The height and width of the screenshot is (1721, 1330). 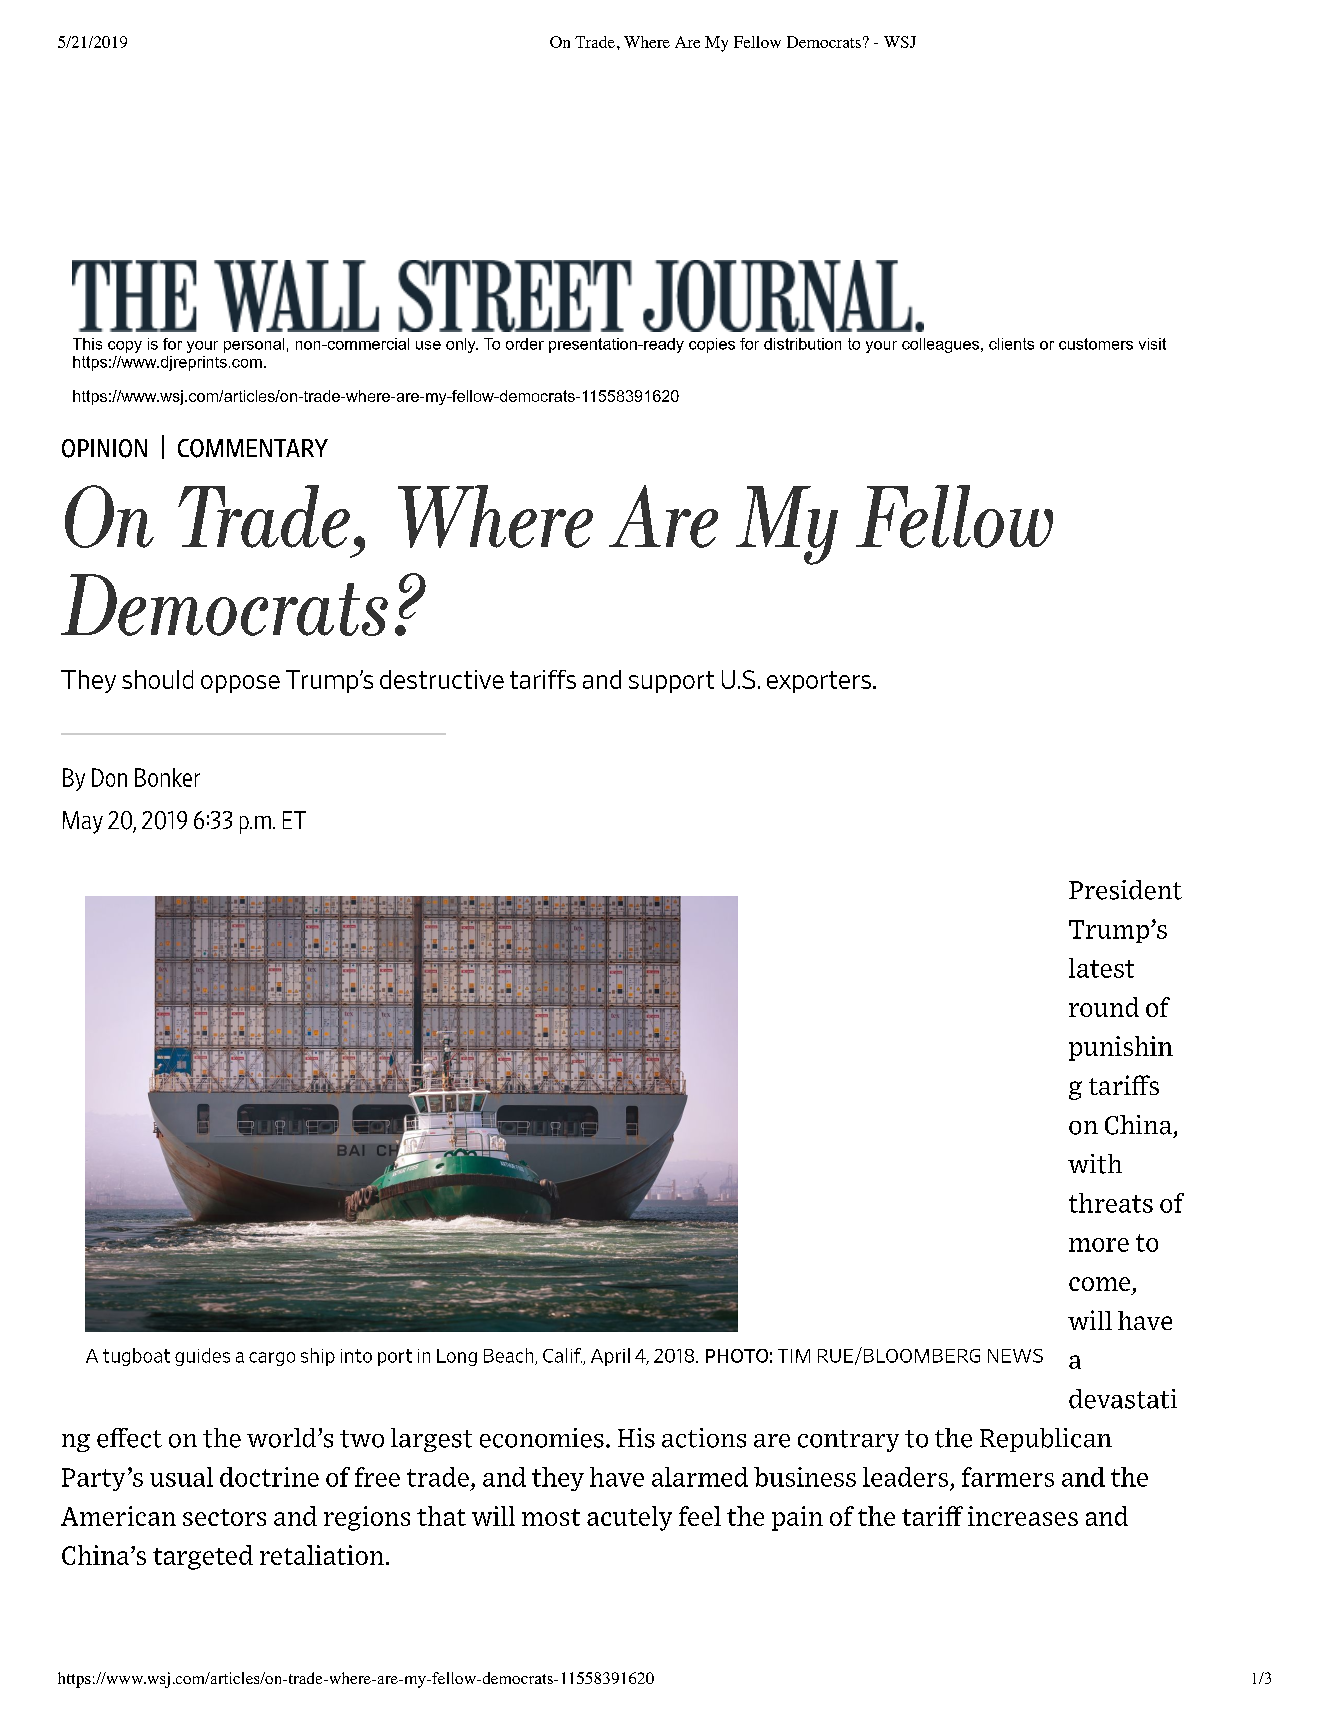 What do you see at coordinates (442, 679) in the screenshot?
I see `destructive` at bounding box center [442, 679].
